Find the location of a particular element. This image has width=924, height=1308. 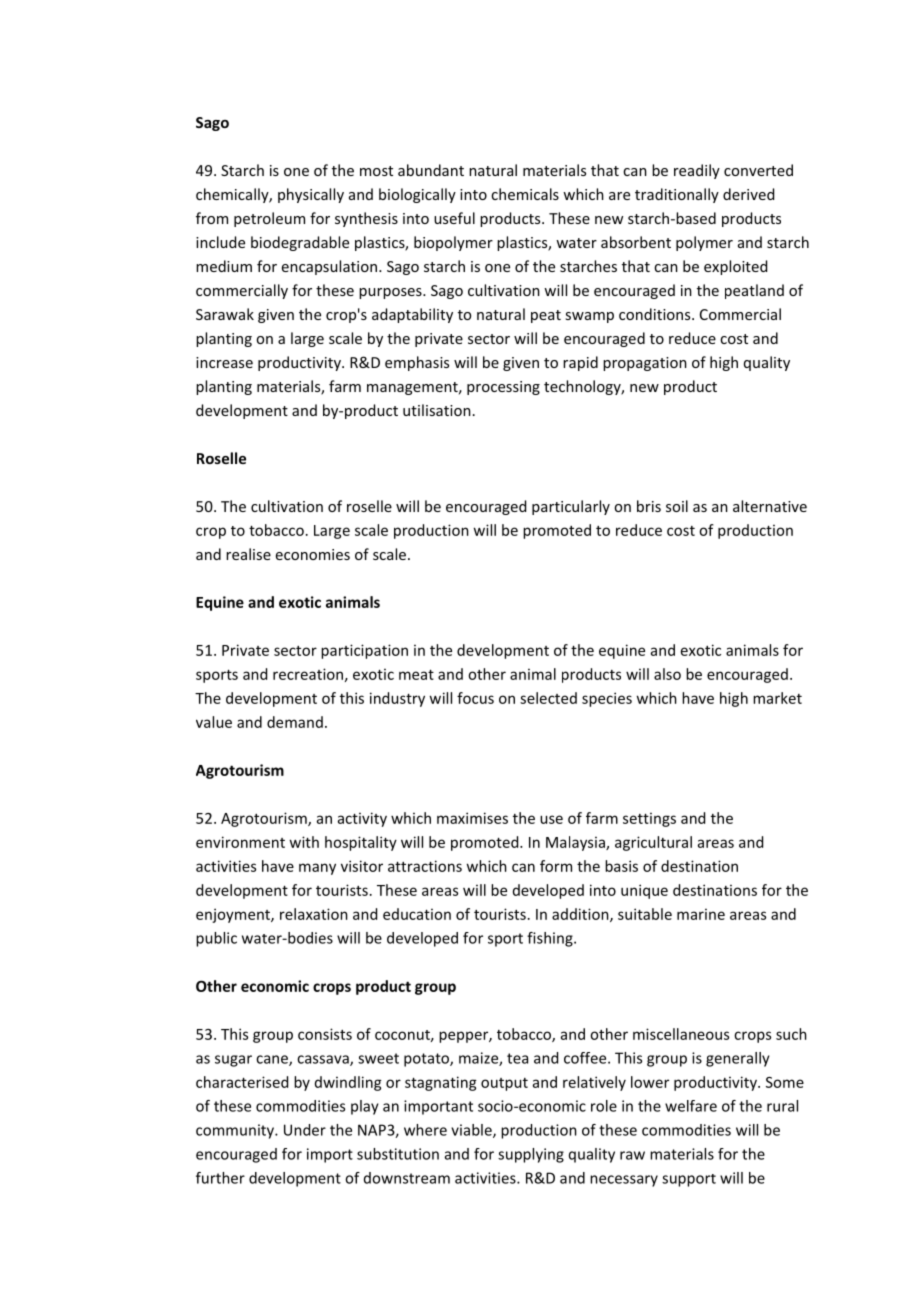

physically is located at coordinates (311, 195).
